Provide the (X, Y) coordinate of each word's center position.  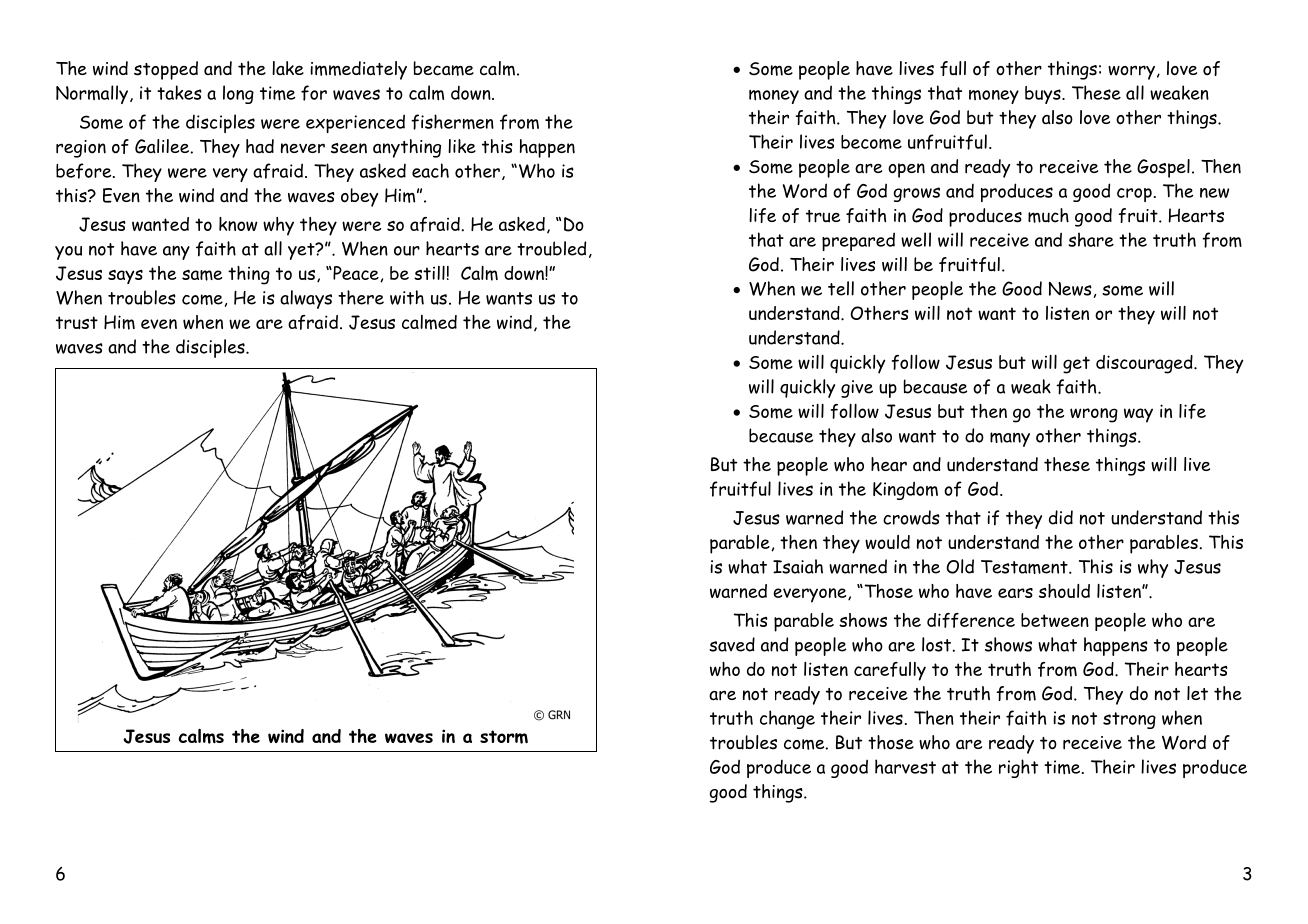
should (1064, 591)
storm (504, 737)
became (444, 68)
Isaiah (798, 566)
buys (1044, 95)
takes (179, 92)
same (202, 275)
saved (732, 644)
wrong (1094, 415)
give (857, 389)
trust (77, 322)
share (1091, 239)
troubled (551, 248)
